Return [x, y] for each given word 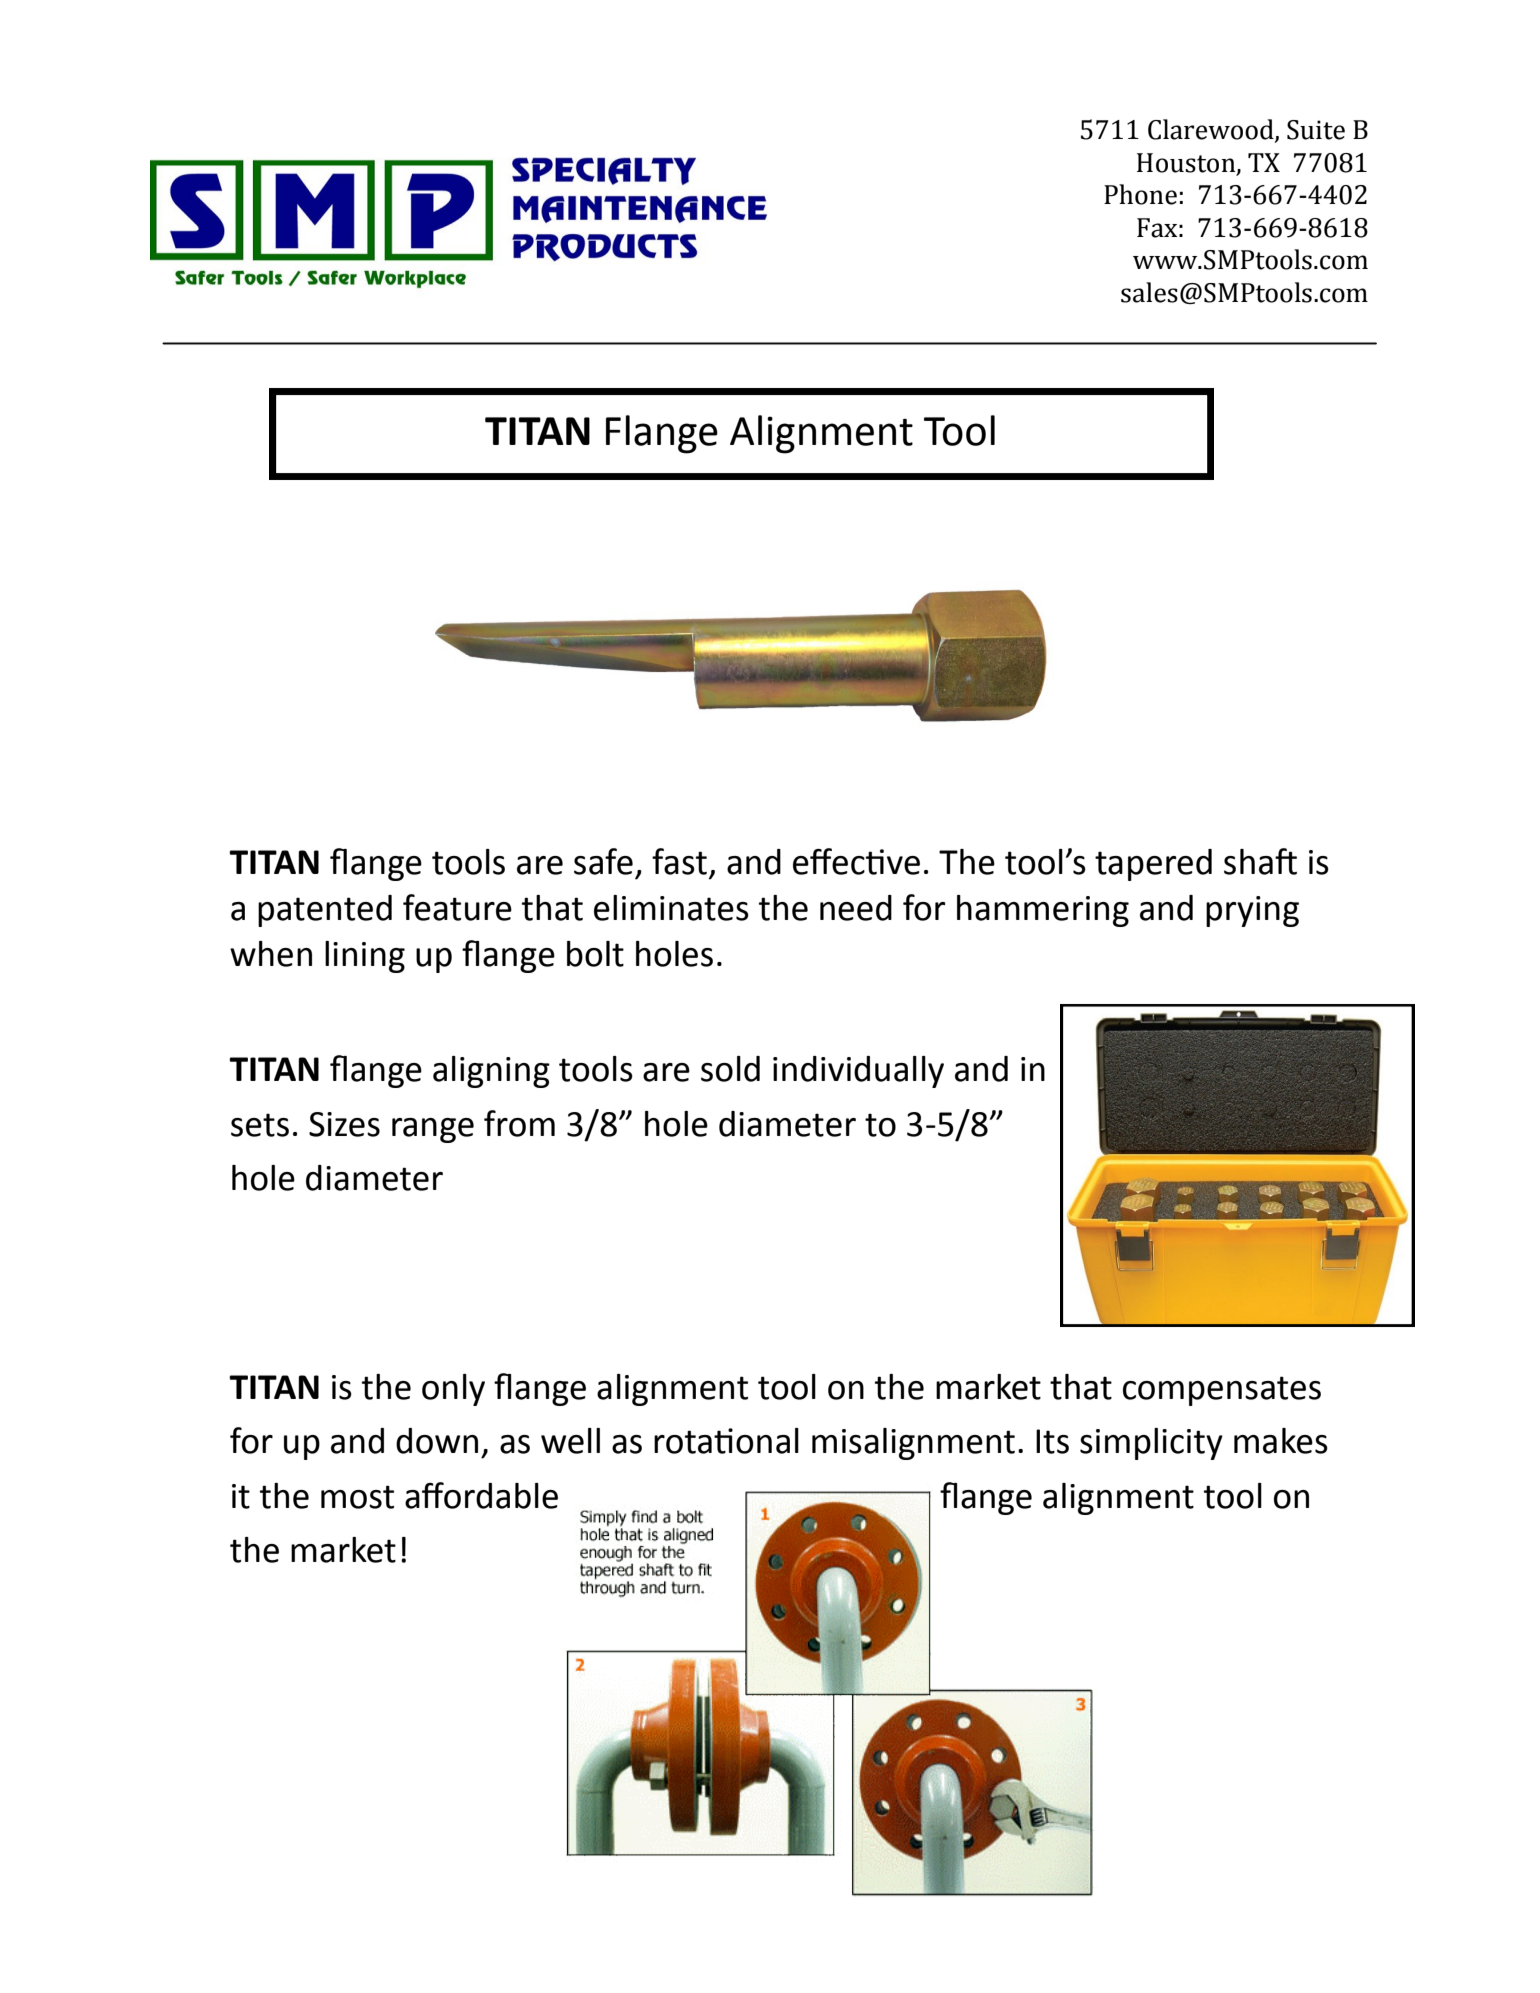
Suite [1316, 130]
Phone [1140, 194]
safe [603, 861]
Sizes [344, 1124]
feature [457, 907]
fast [679, 861]
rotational [726, 1441]
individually [858, 1072]
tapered [1153, 865]
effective [856, 861]
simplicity [1151, 1444]
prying [1252, 911]
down [437, 1441]
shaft [1260, 861]
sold [730, 1069]
